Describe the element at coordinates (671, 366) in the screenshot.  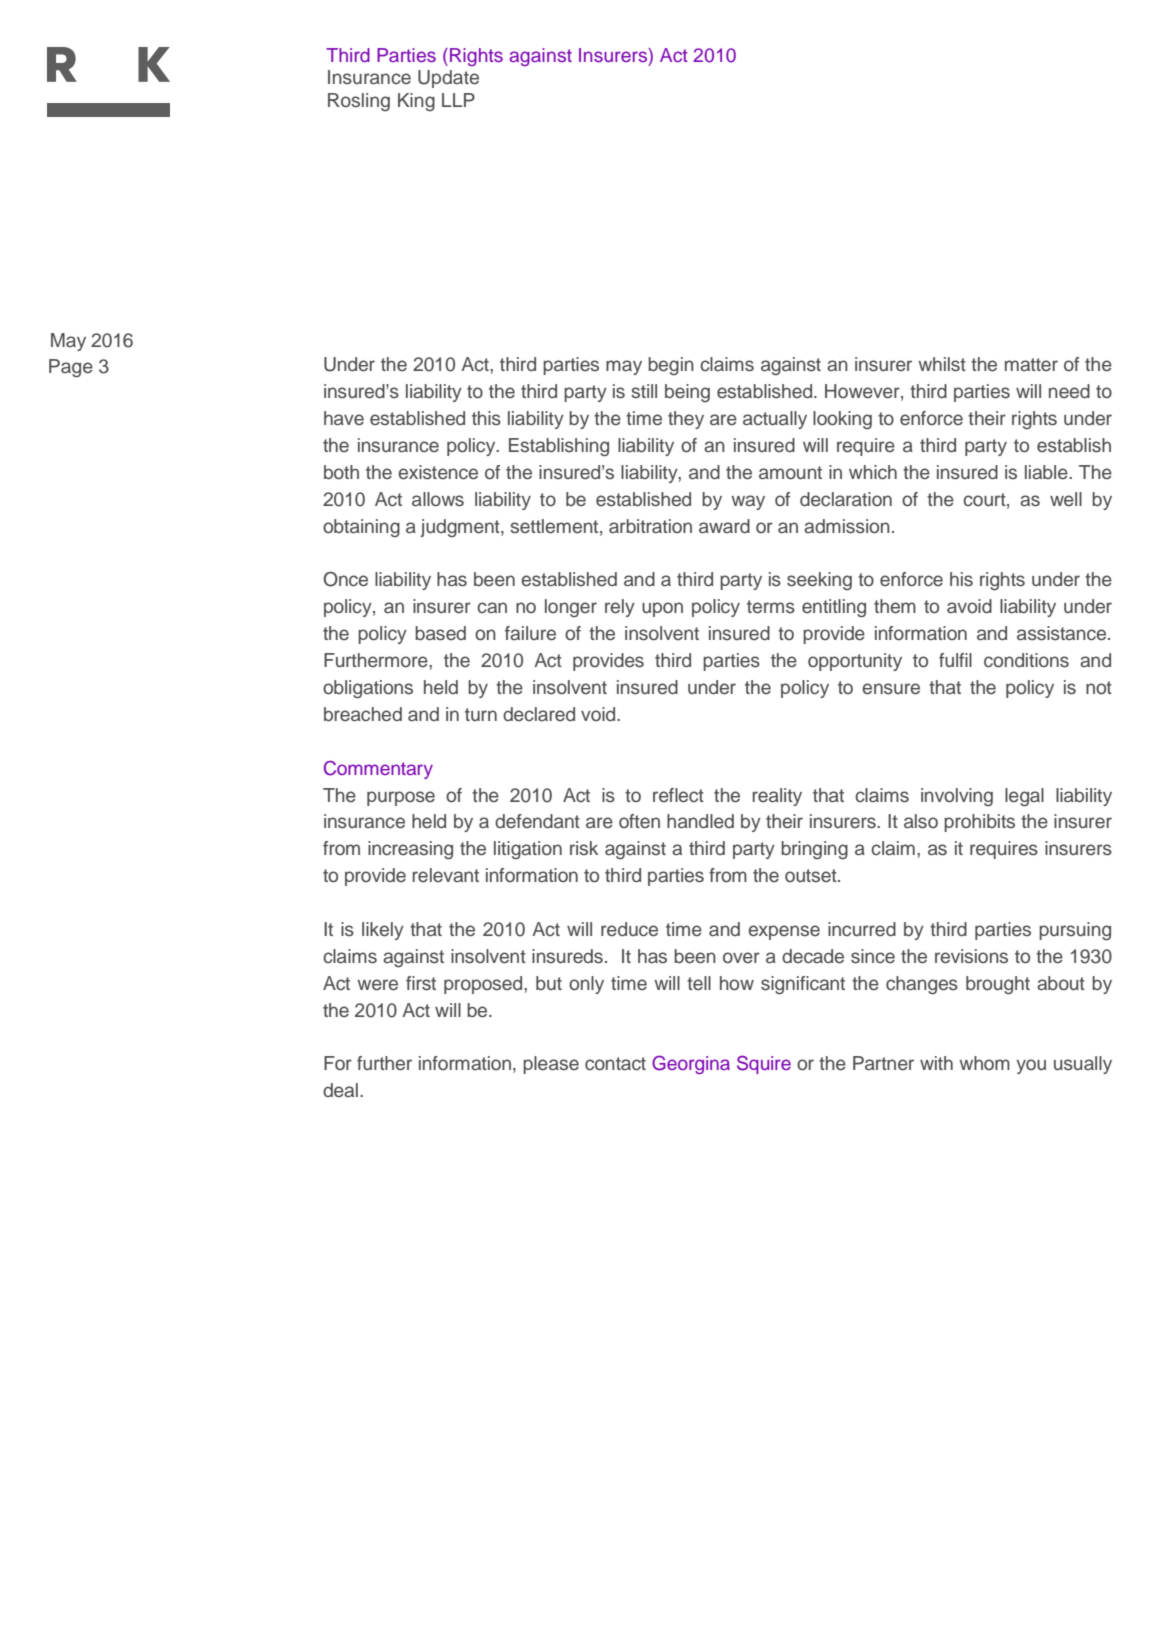
I see `begin` at that location.
